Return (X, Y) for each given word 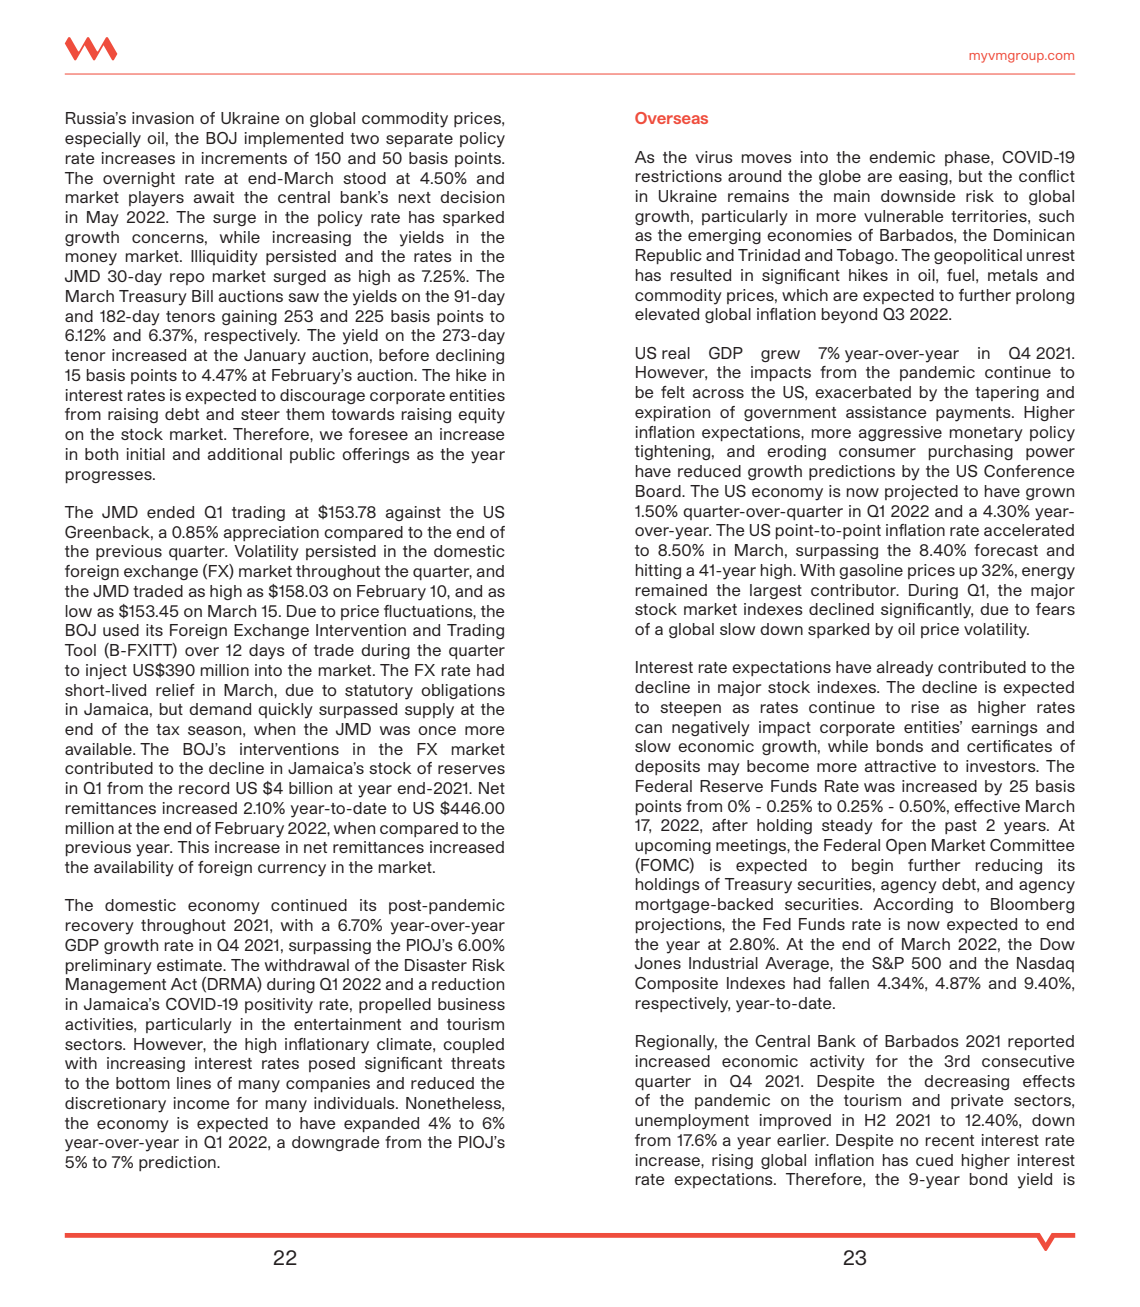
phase (968, 158)
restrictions (678, 176)
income (201, 1103)
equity (481, 416)
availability (134, 869)
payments (974, 414)
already (904, 669)
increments (244, 158)
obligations (463, 691)
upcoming (673, 846)
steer (260, 414)
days (267, 652)
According (913, 905)
